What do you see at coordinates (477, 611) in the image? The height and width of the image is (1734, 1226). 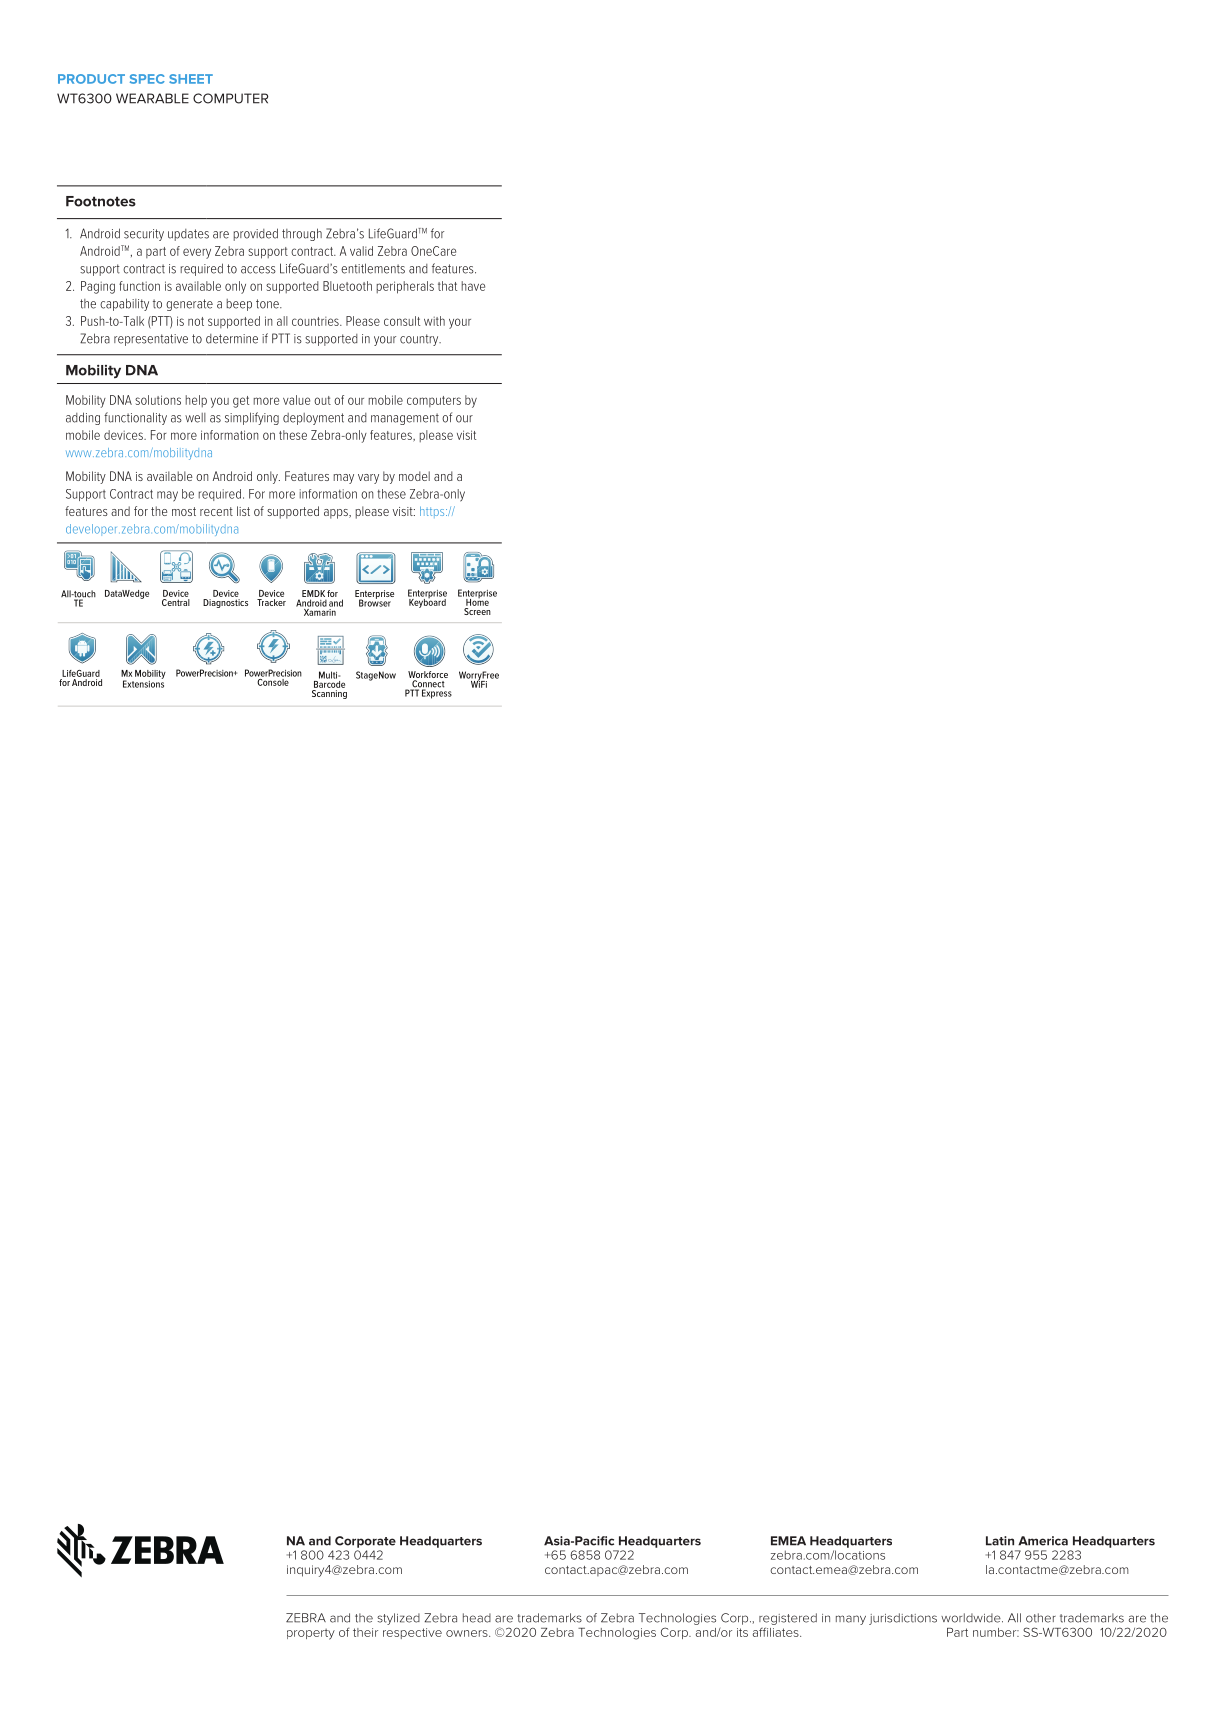 I see `Screen` at bounding box center [477, 611].
